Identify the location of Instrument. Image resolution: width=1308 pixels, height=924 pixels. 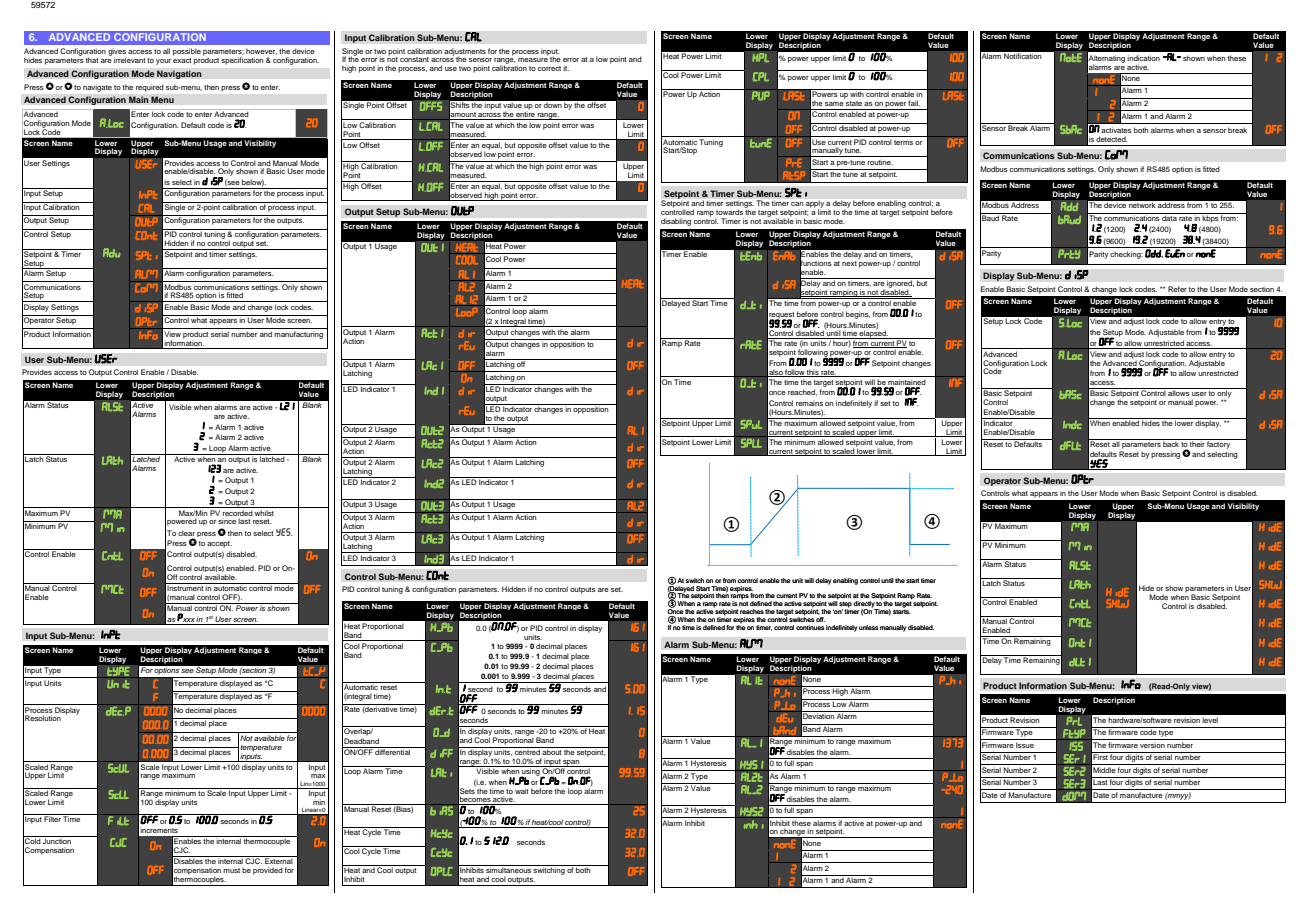
(185, 587).
